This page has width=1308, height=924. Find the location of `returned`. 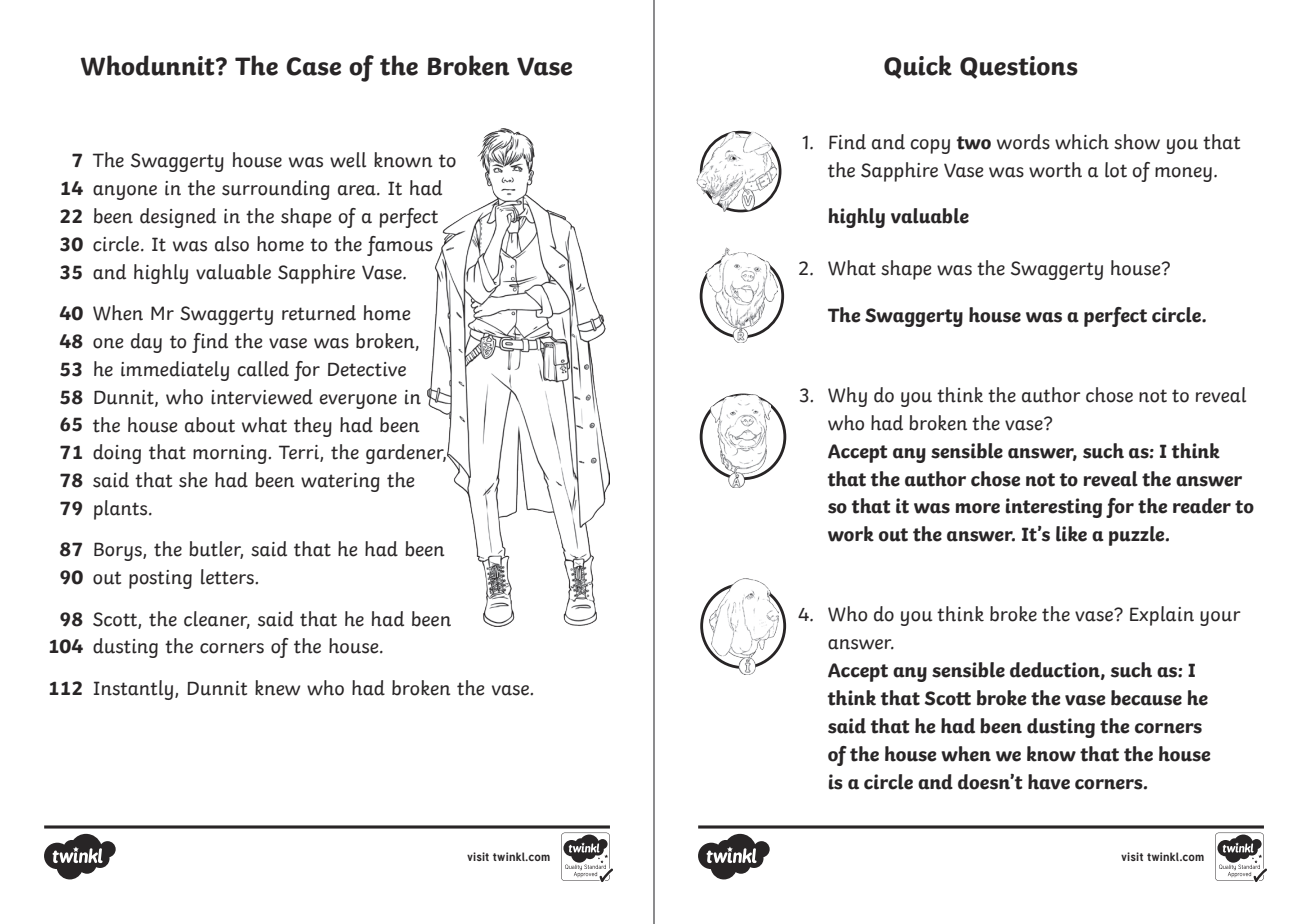

returned is located at coordinates (319, 313).
